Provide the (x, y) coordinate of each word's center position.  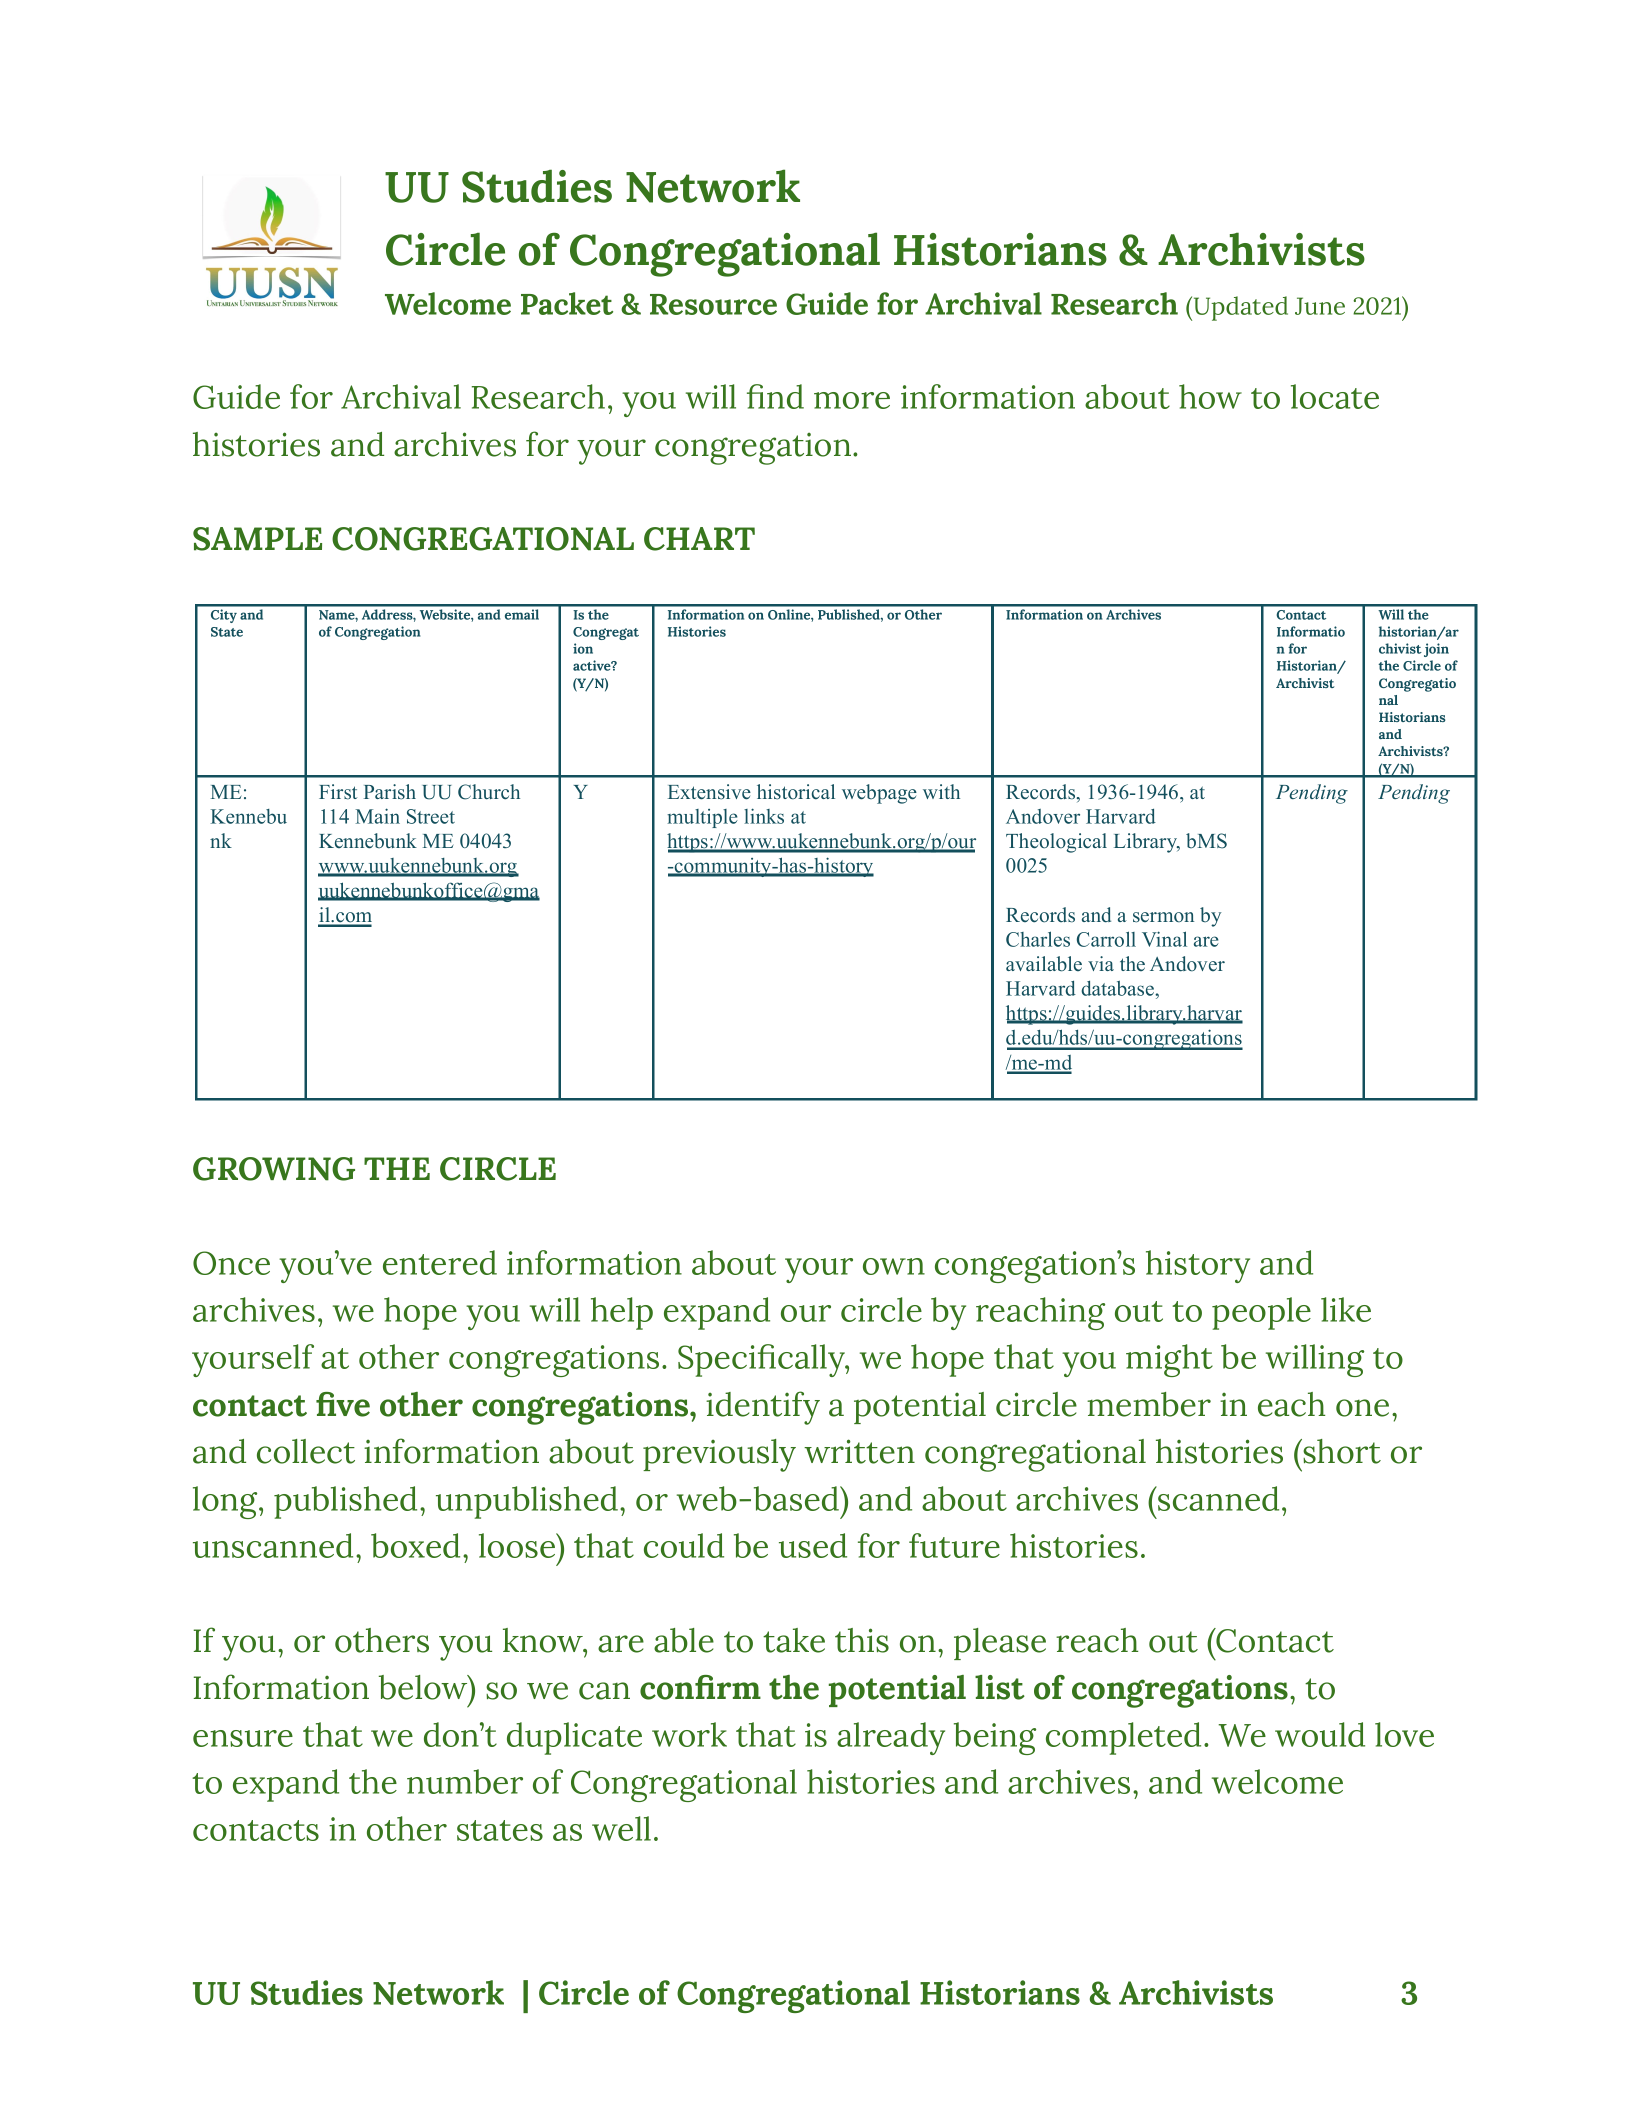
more (852, 400)
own (894, 1266)
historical (796, 792)
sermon (1163, 917)
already (891, 1738)
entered (440, 1262)
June (1320, 306)
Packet (567, 303)
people (1261, 1313)
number (465, 1781)
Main (377, 816)
